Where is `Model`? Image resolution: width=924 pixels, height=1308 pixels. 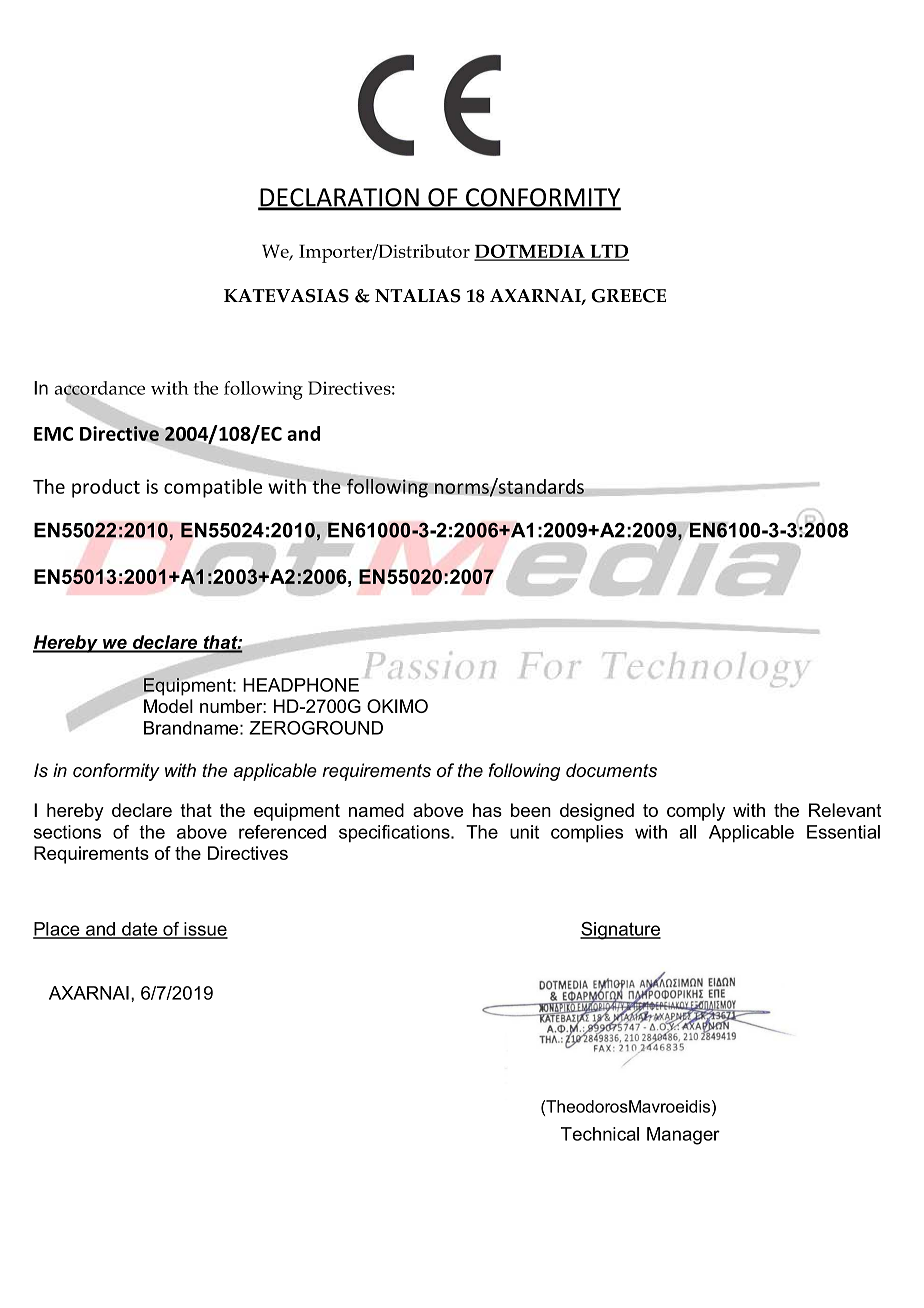
Model is located at coordinates (168, 706).
